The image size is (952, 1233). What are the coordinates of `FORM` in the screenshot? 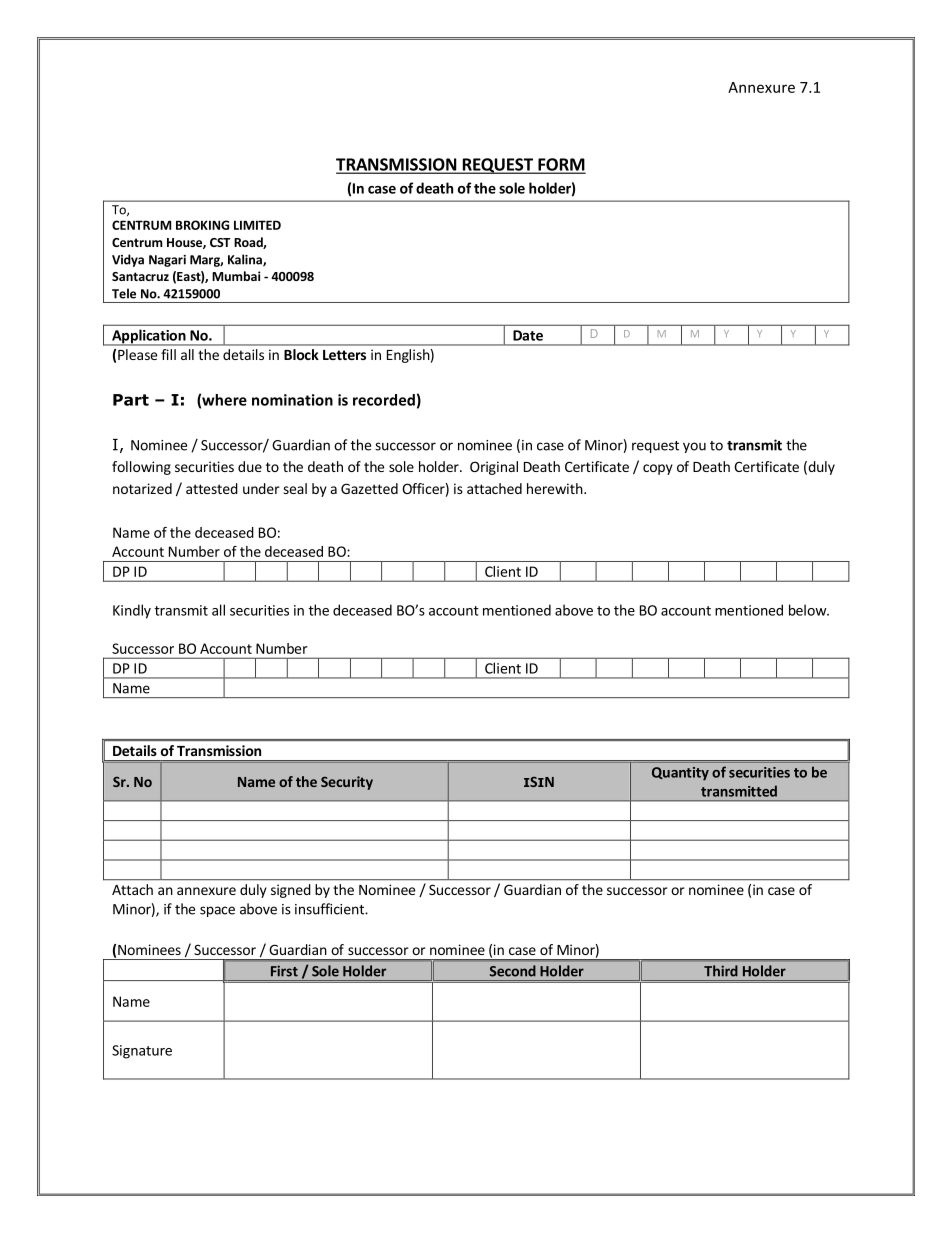 It's located at (561, 165).
